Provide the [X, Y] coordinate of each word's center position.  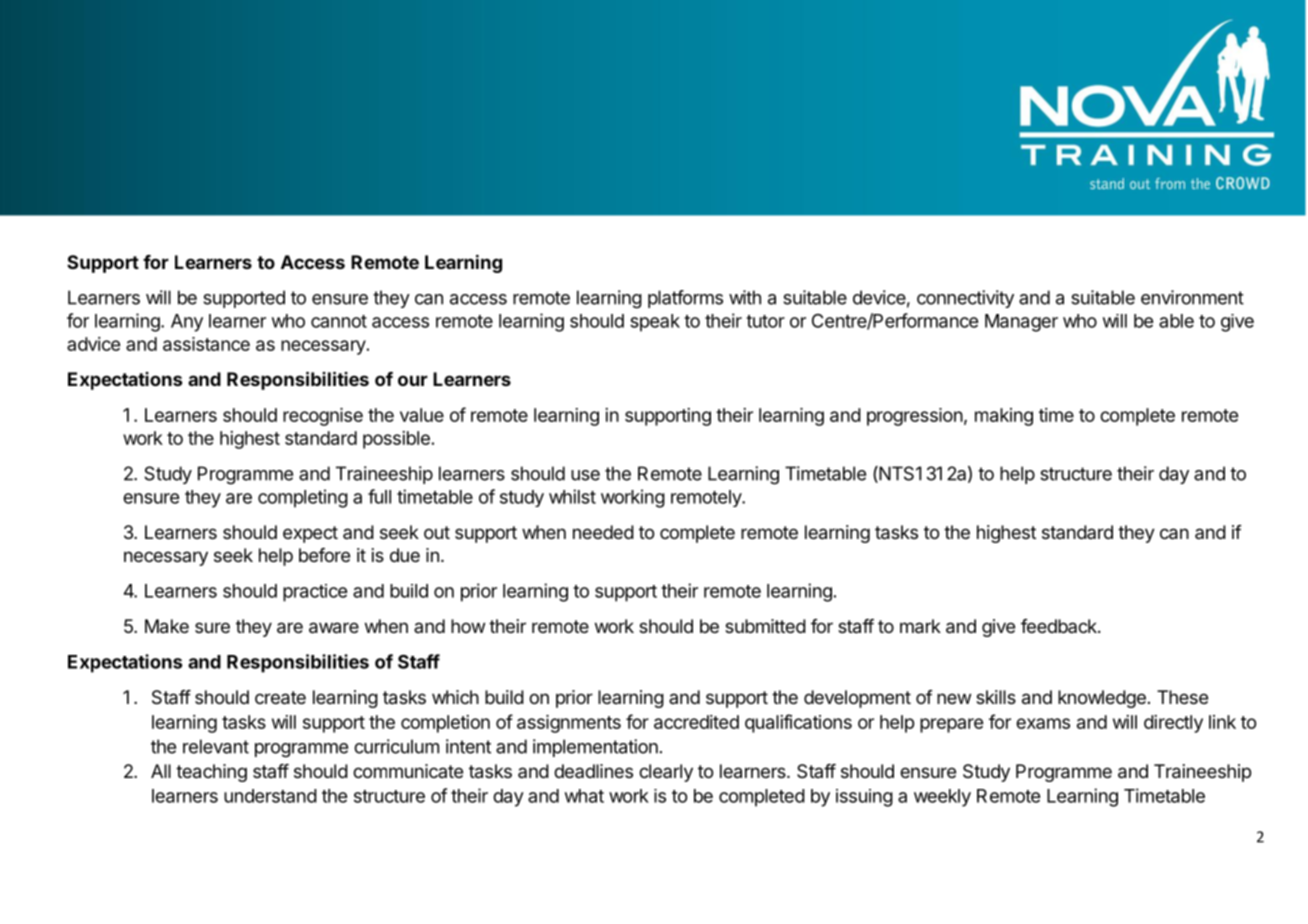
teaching [211, 773]
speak [655, 323]
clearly [666, 773]
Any [187, 323]
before [324, 555]
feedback [1060, 626]
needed [603, 532]
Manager [1021, 323]
